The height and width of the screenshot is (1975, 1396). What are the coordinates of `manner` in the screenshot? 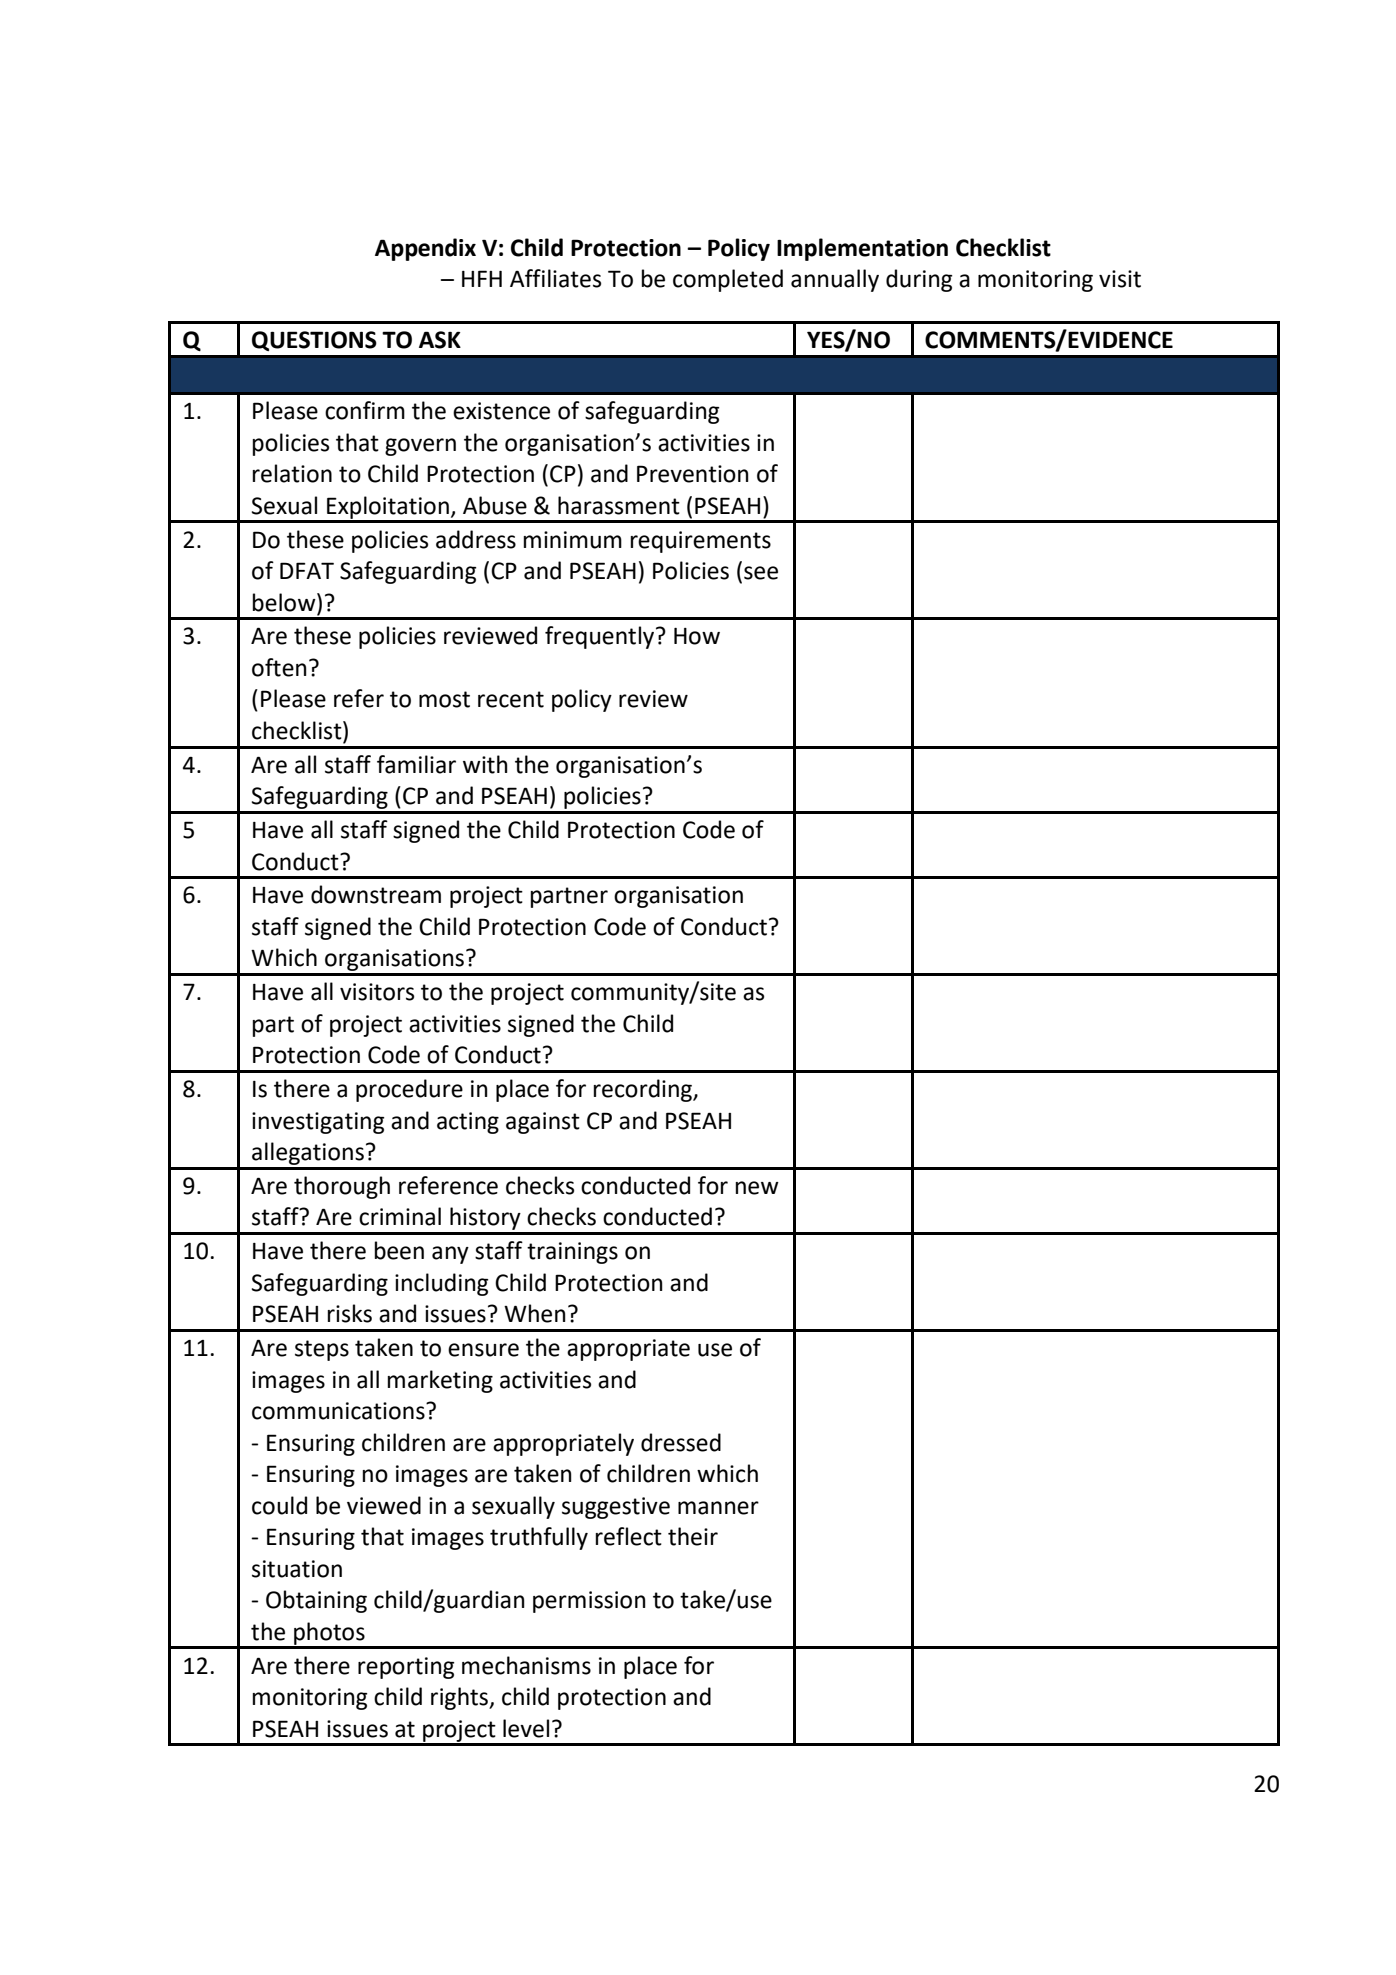 It's located at (718, 1508).
